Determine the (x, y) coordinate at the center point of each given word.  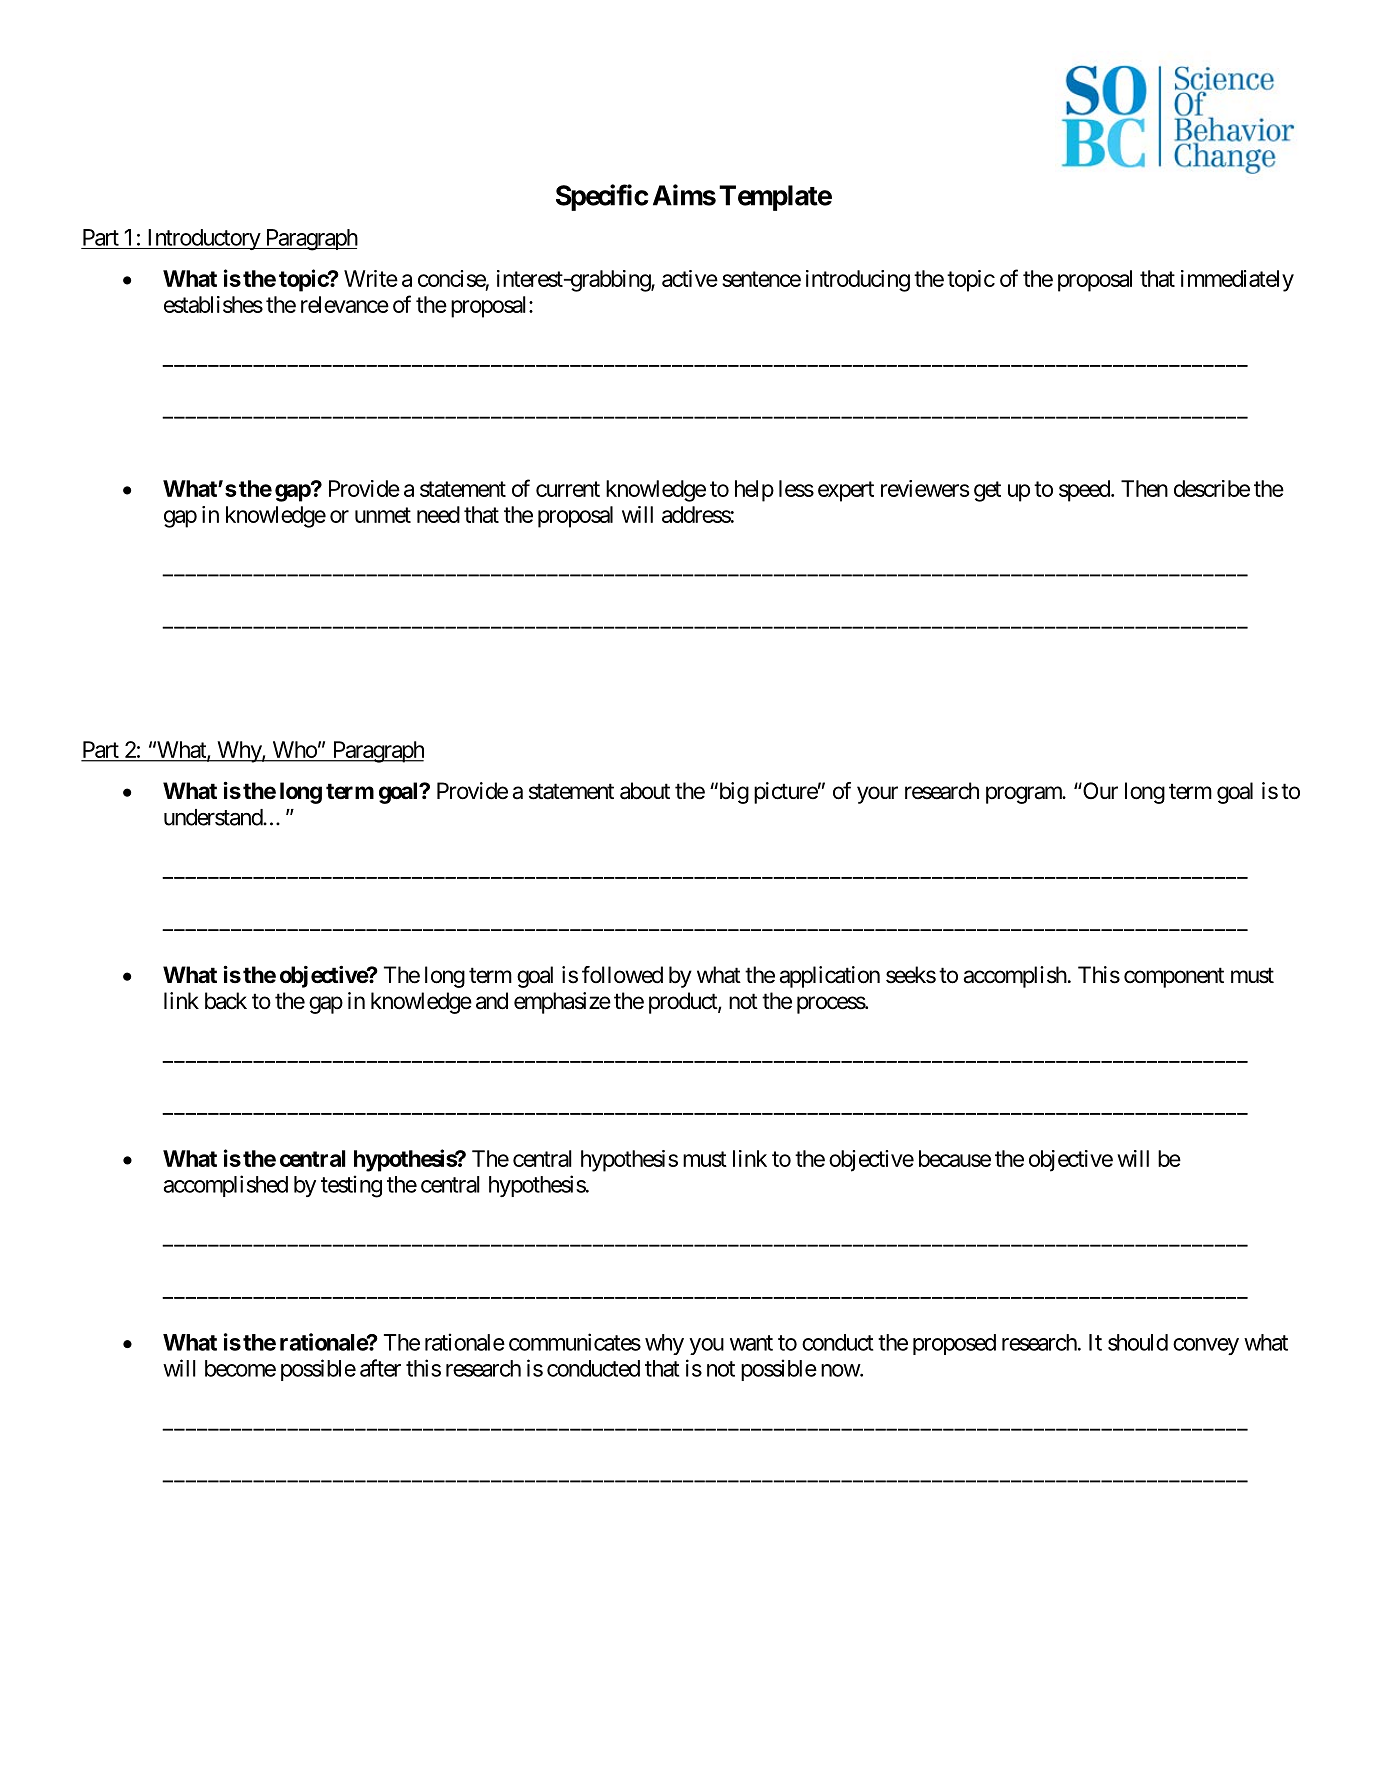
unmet (383, 515)
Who (295, 749)
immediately (1237, 281)
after (380, 1368)
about (645, 791)
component (1174, 977)
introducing (858, 281)
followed (622, 975)
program (1025, 795)
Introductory (203, 239)
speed (1085, 491)
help (754, 491)
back (226, 1001)
